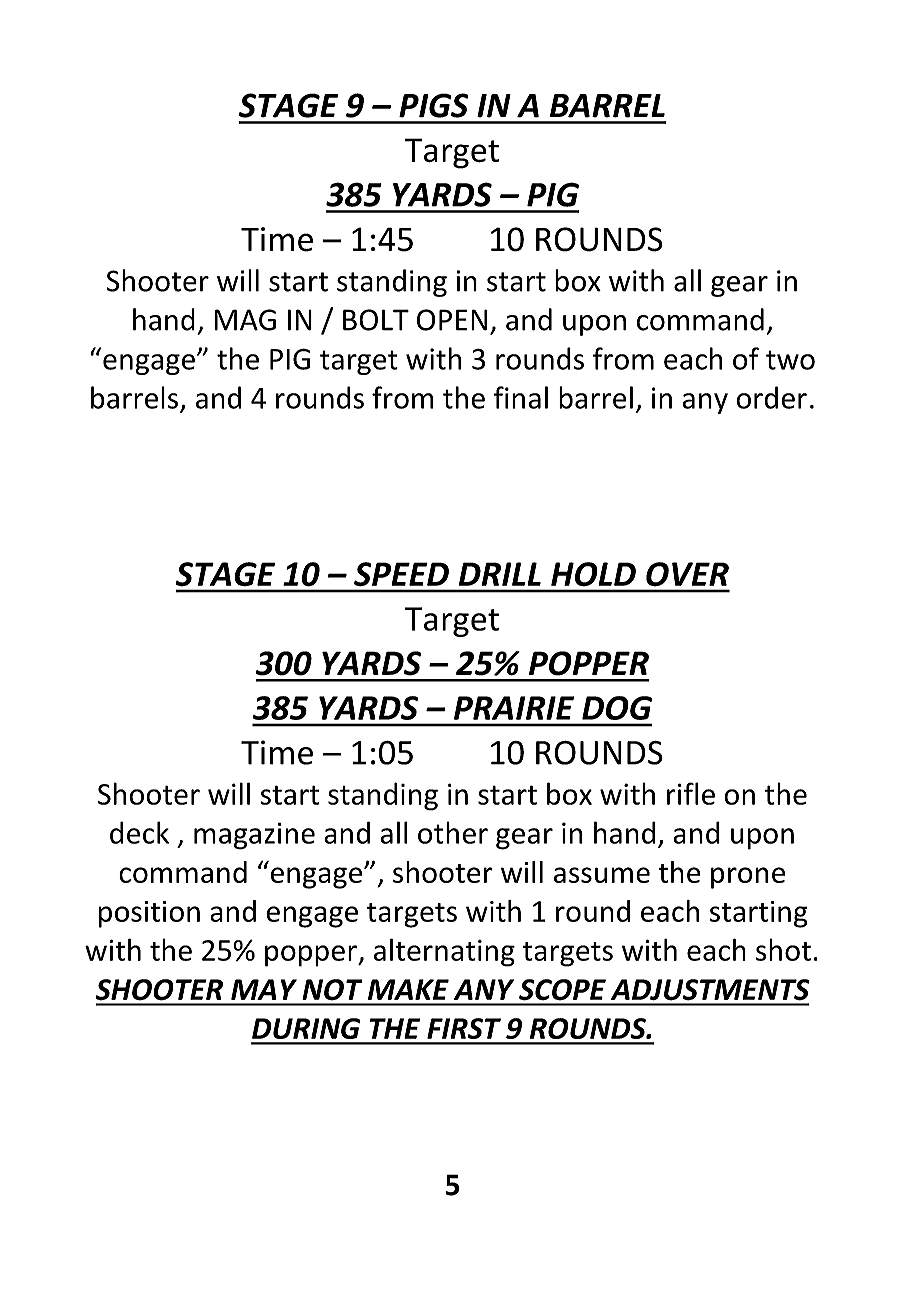  Describe the element at coordinates (521, 397) in the page. I see `final` at that location.
